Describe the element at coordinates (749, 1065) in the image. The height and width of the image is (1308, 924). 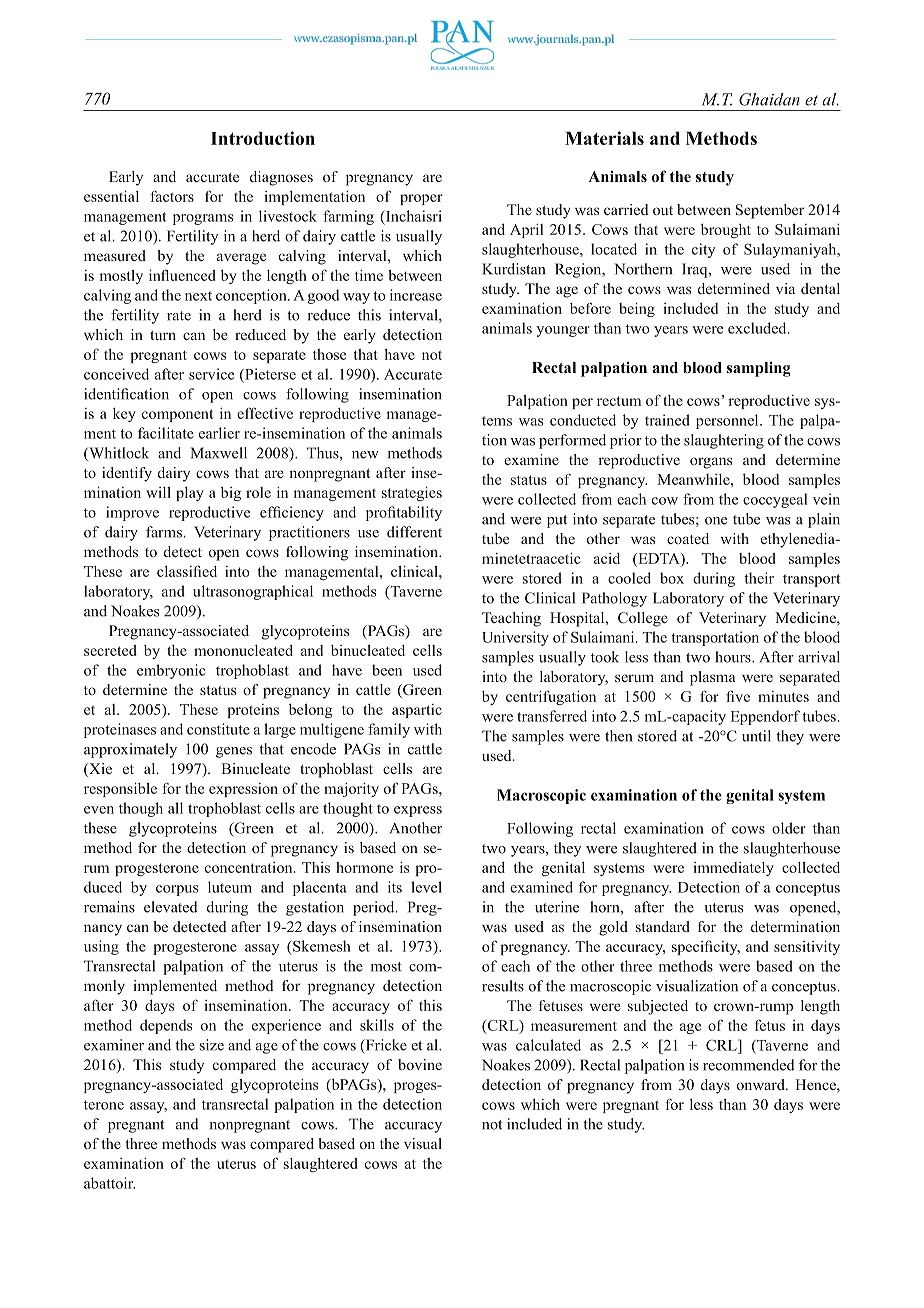
I see `recommended` at that location.
